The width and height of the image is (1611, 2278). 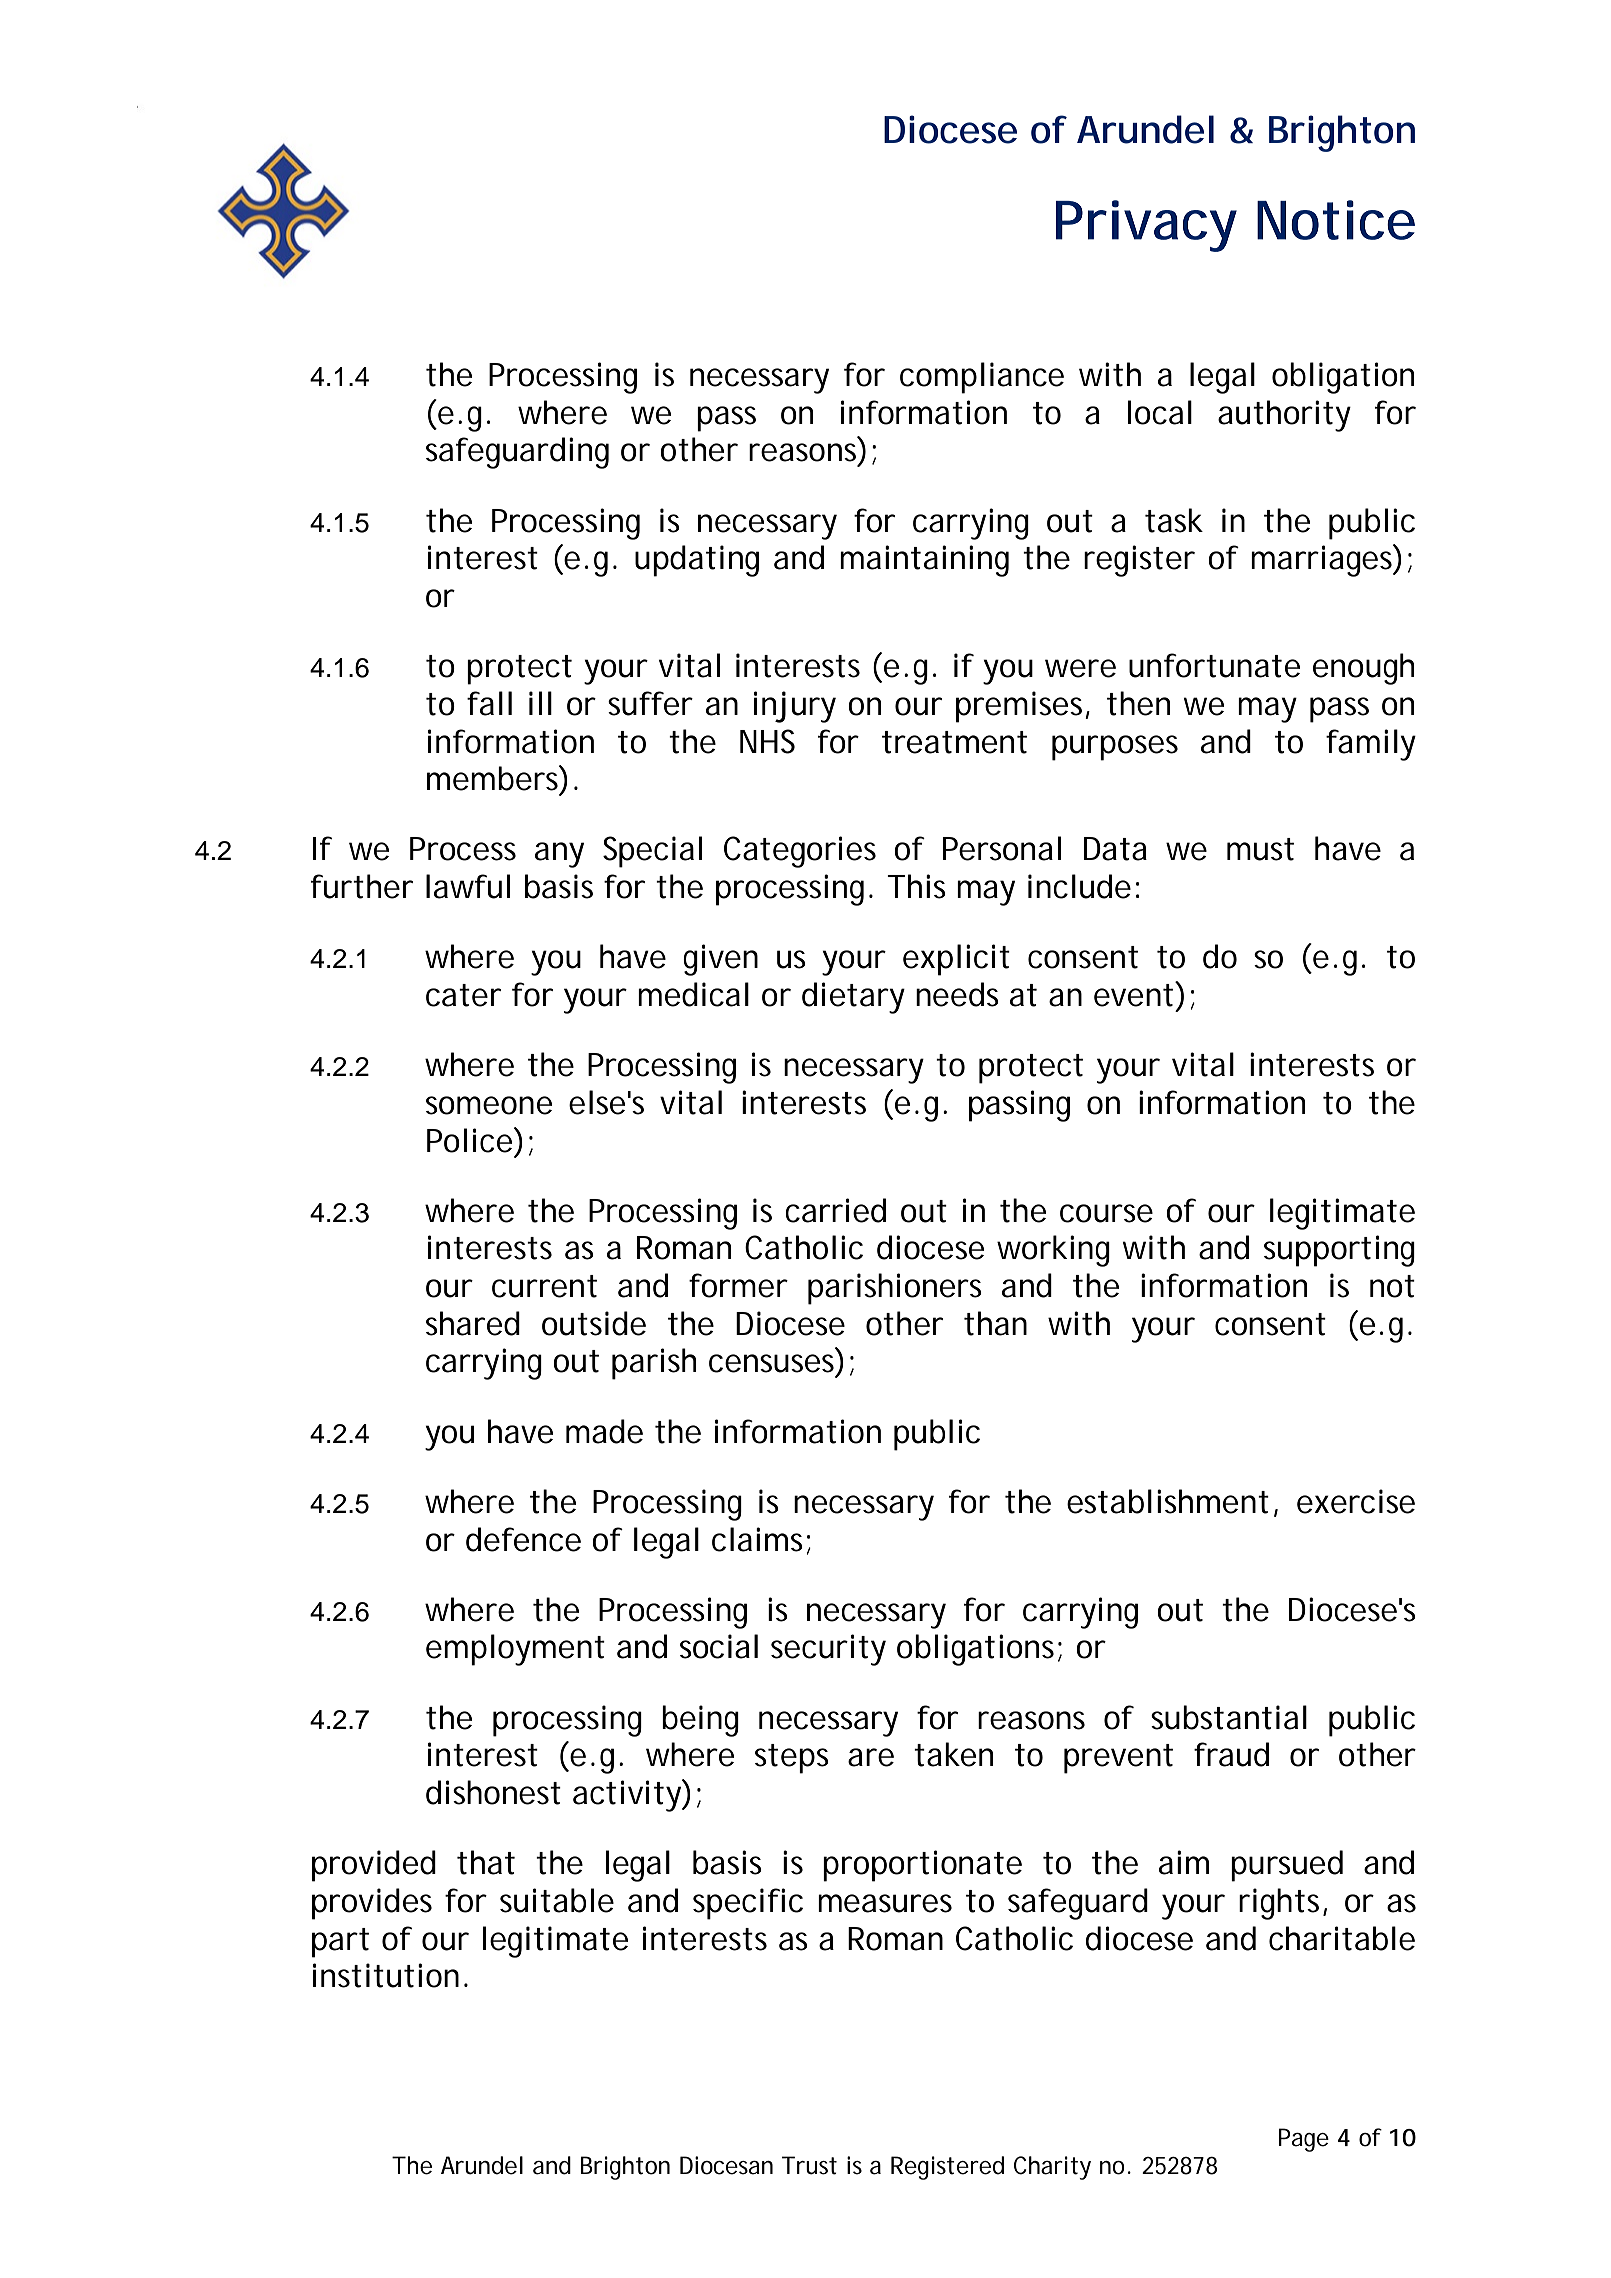 I want to click on substantial, so click(x=1229, y=1717).
